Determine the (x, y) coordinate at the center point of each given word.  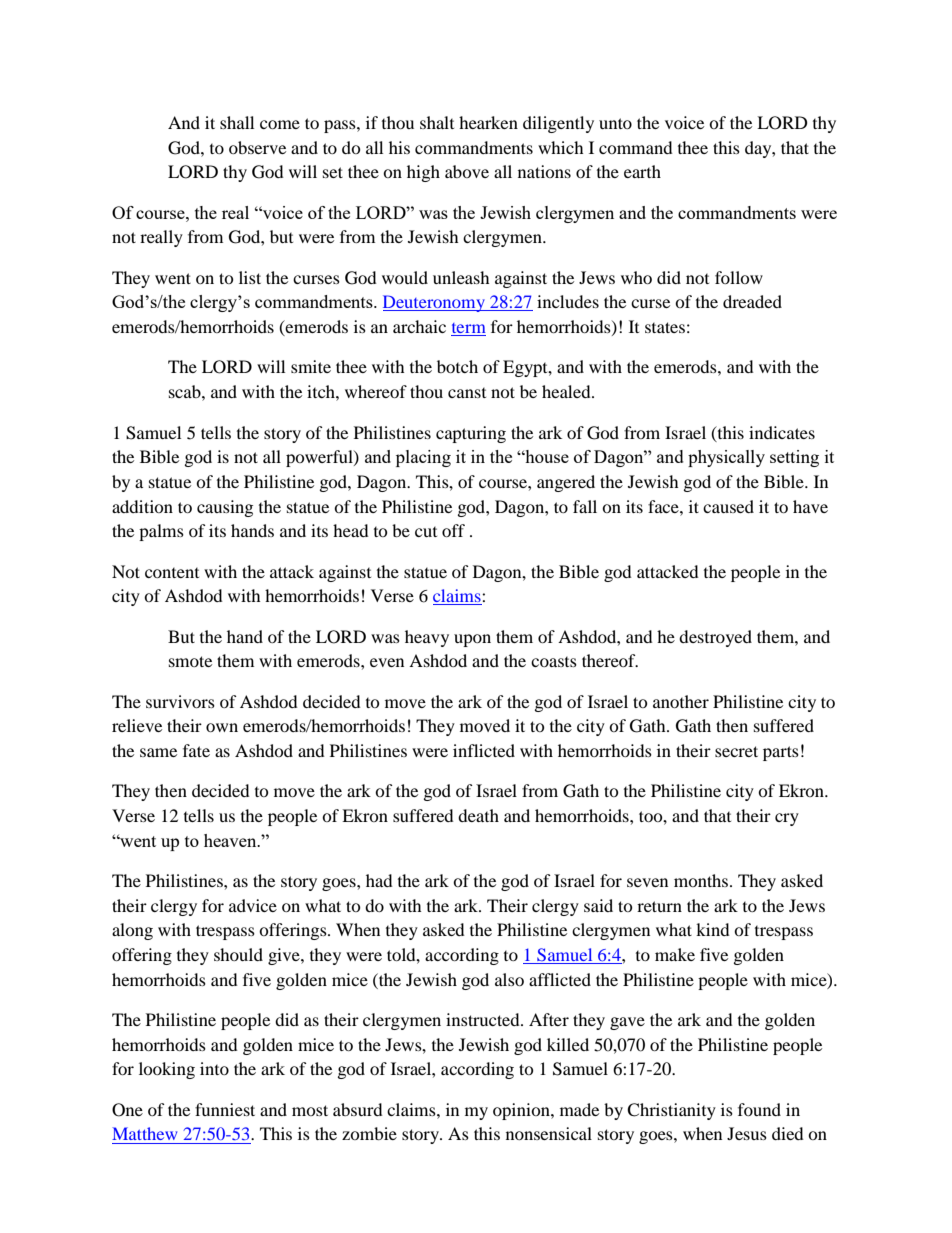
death (478, 815)
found (759, 1109)
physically (726, 458)
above (467, 171)
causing (225, 508)
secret (736, 751)
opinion (522, 1111)
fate (196, 750)
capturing (471, 434)
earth (642, 171)
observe (257, 147)
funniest (225, 1109)
